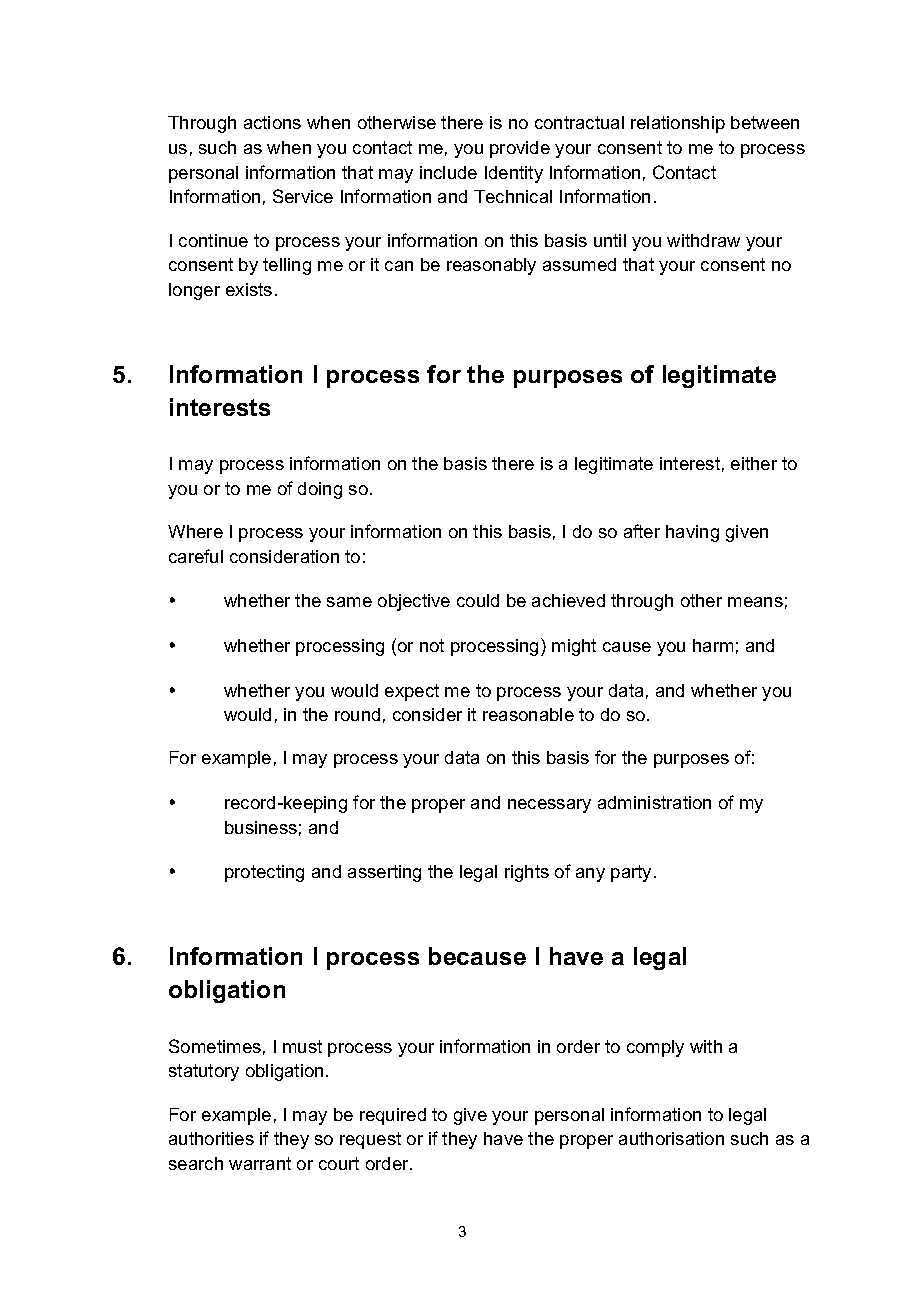 The image size is (924, 1308). I want to click on warrant, so click(260, 1163).
